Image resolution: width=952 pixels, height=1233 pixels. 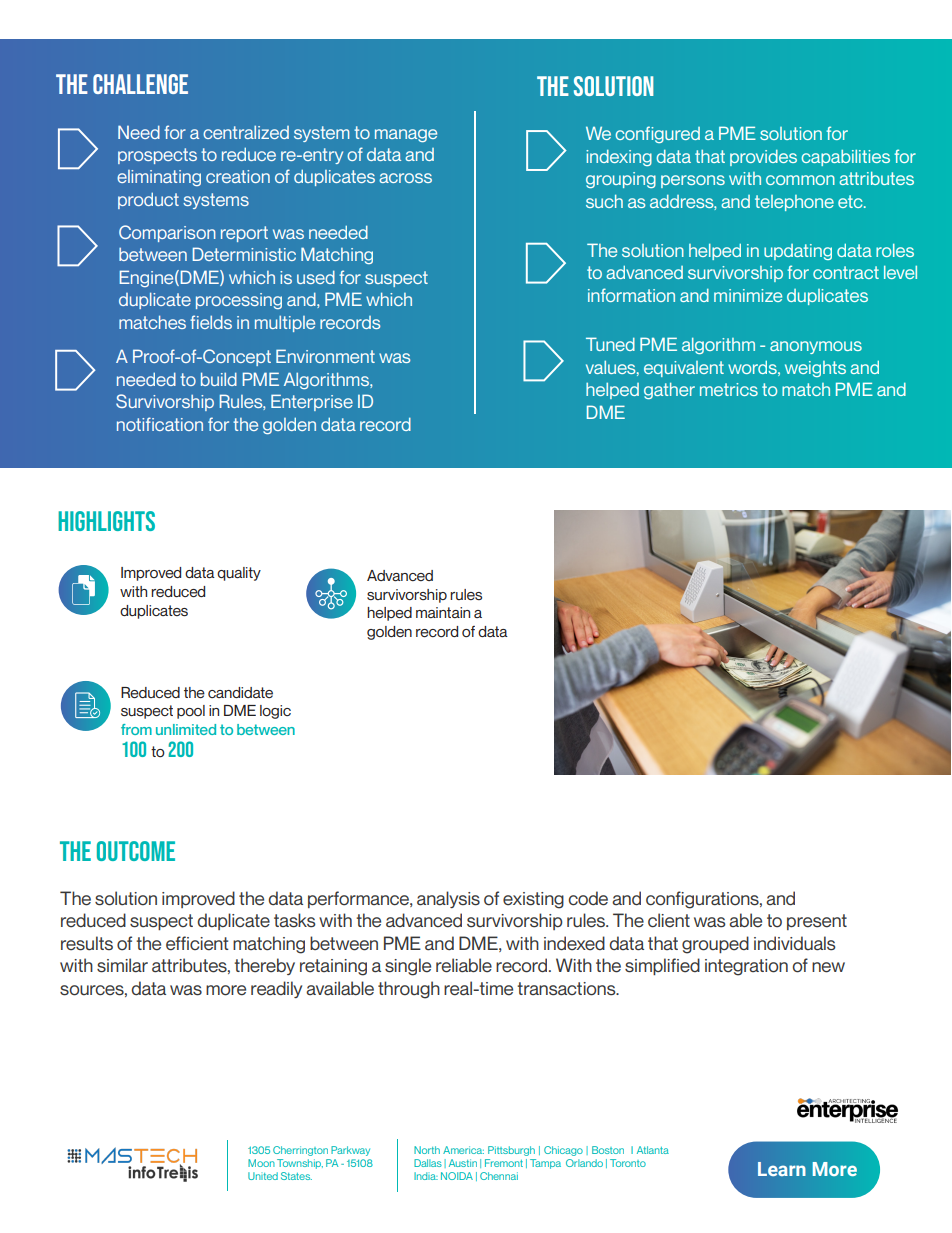 What do you see at coordinates (533, 900) in the screenshot?
I see `existing` at bounding box center [533, 900].
